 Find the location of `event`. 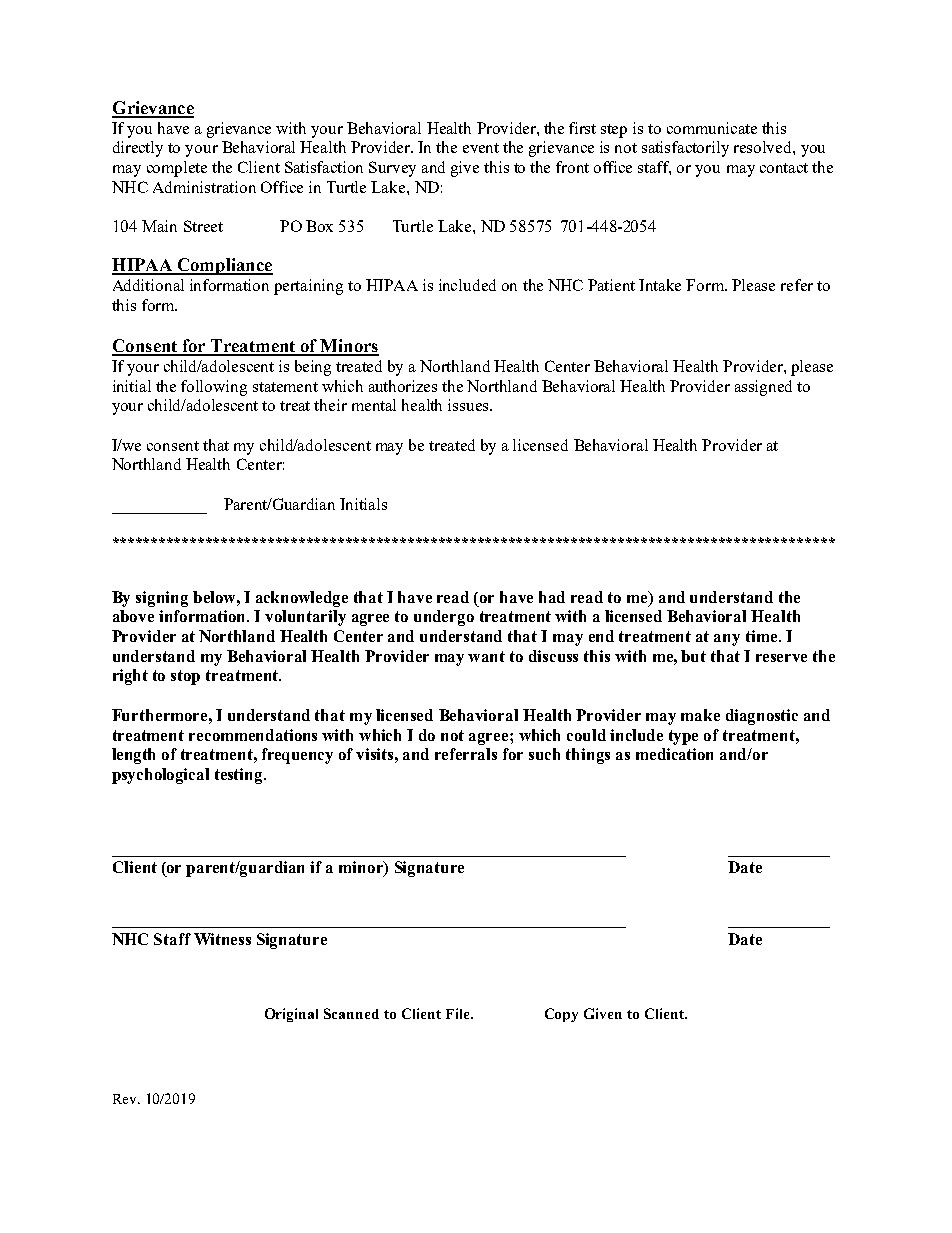

event is located at coordinates (481, 148).
